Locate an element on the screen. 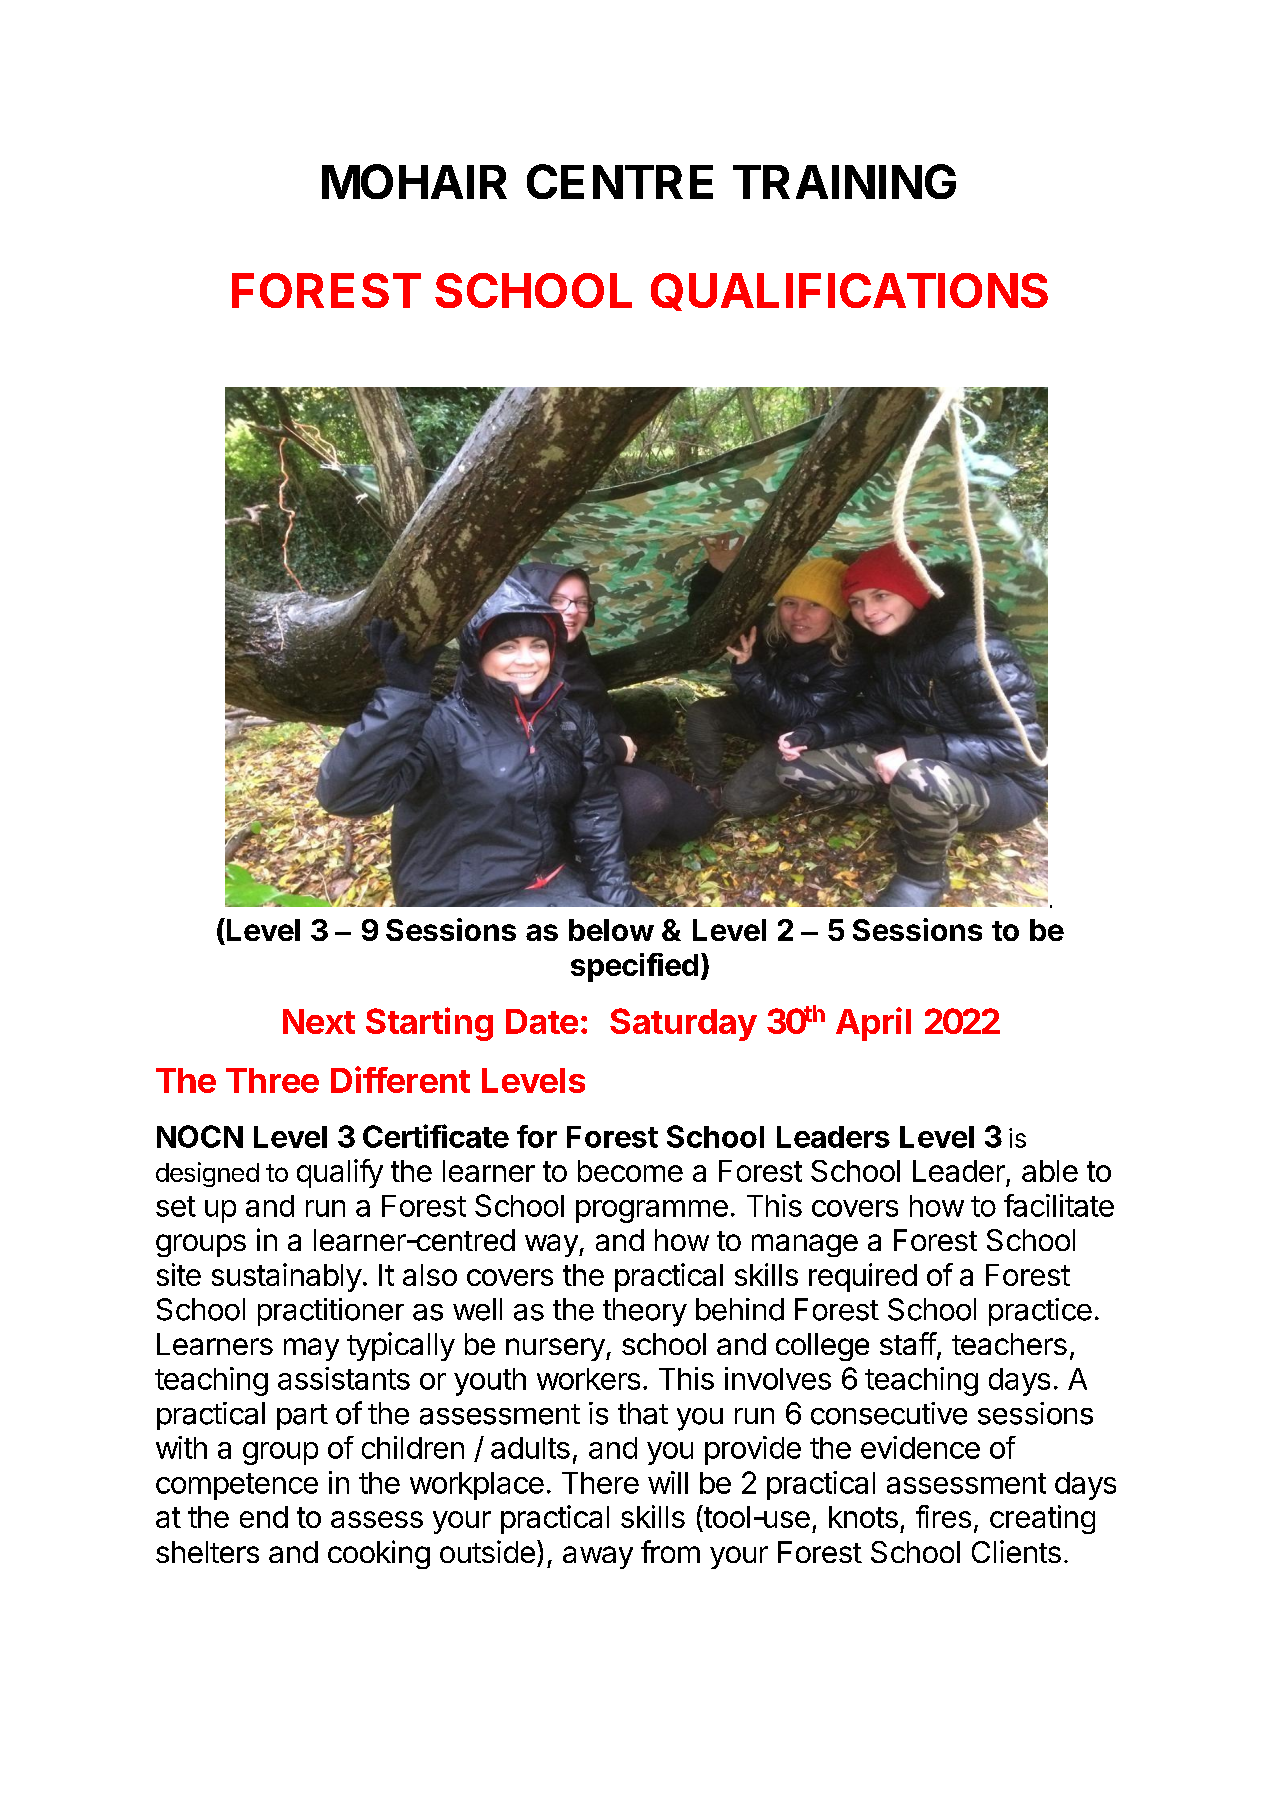  April is located at coordinates (873, 1024).
